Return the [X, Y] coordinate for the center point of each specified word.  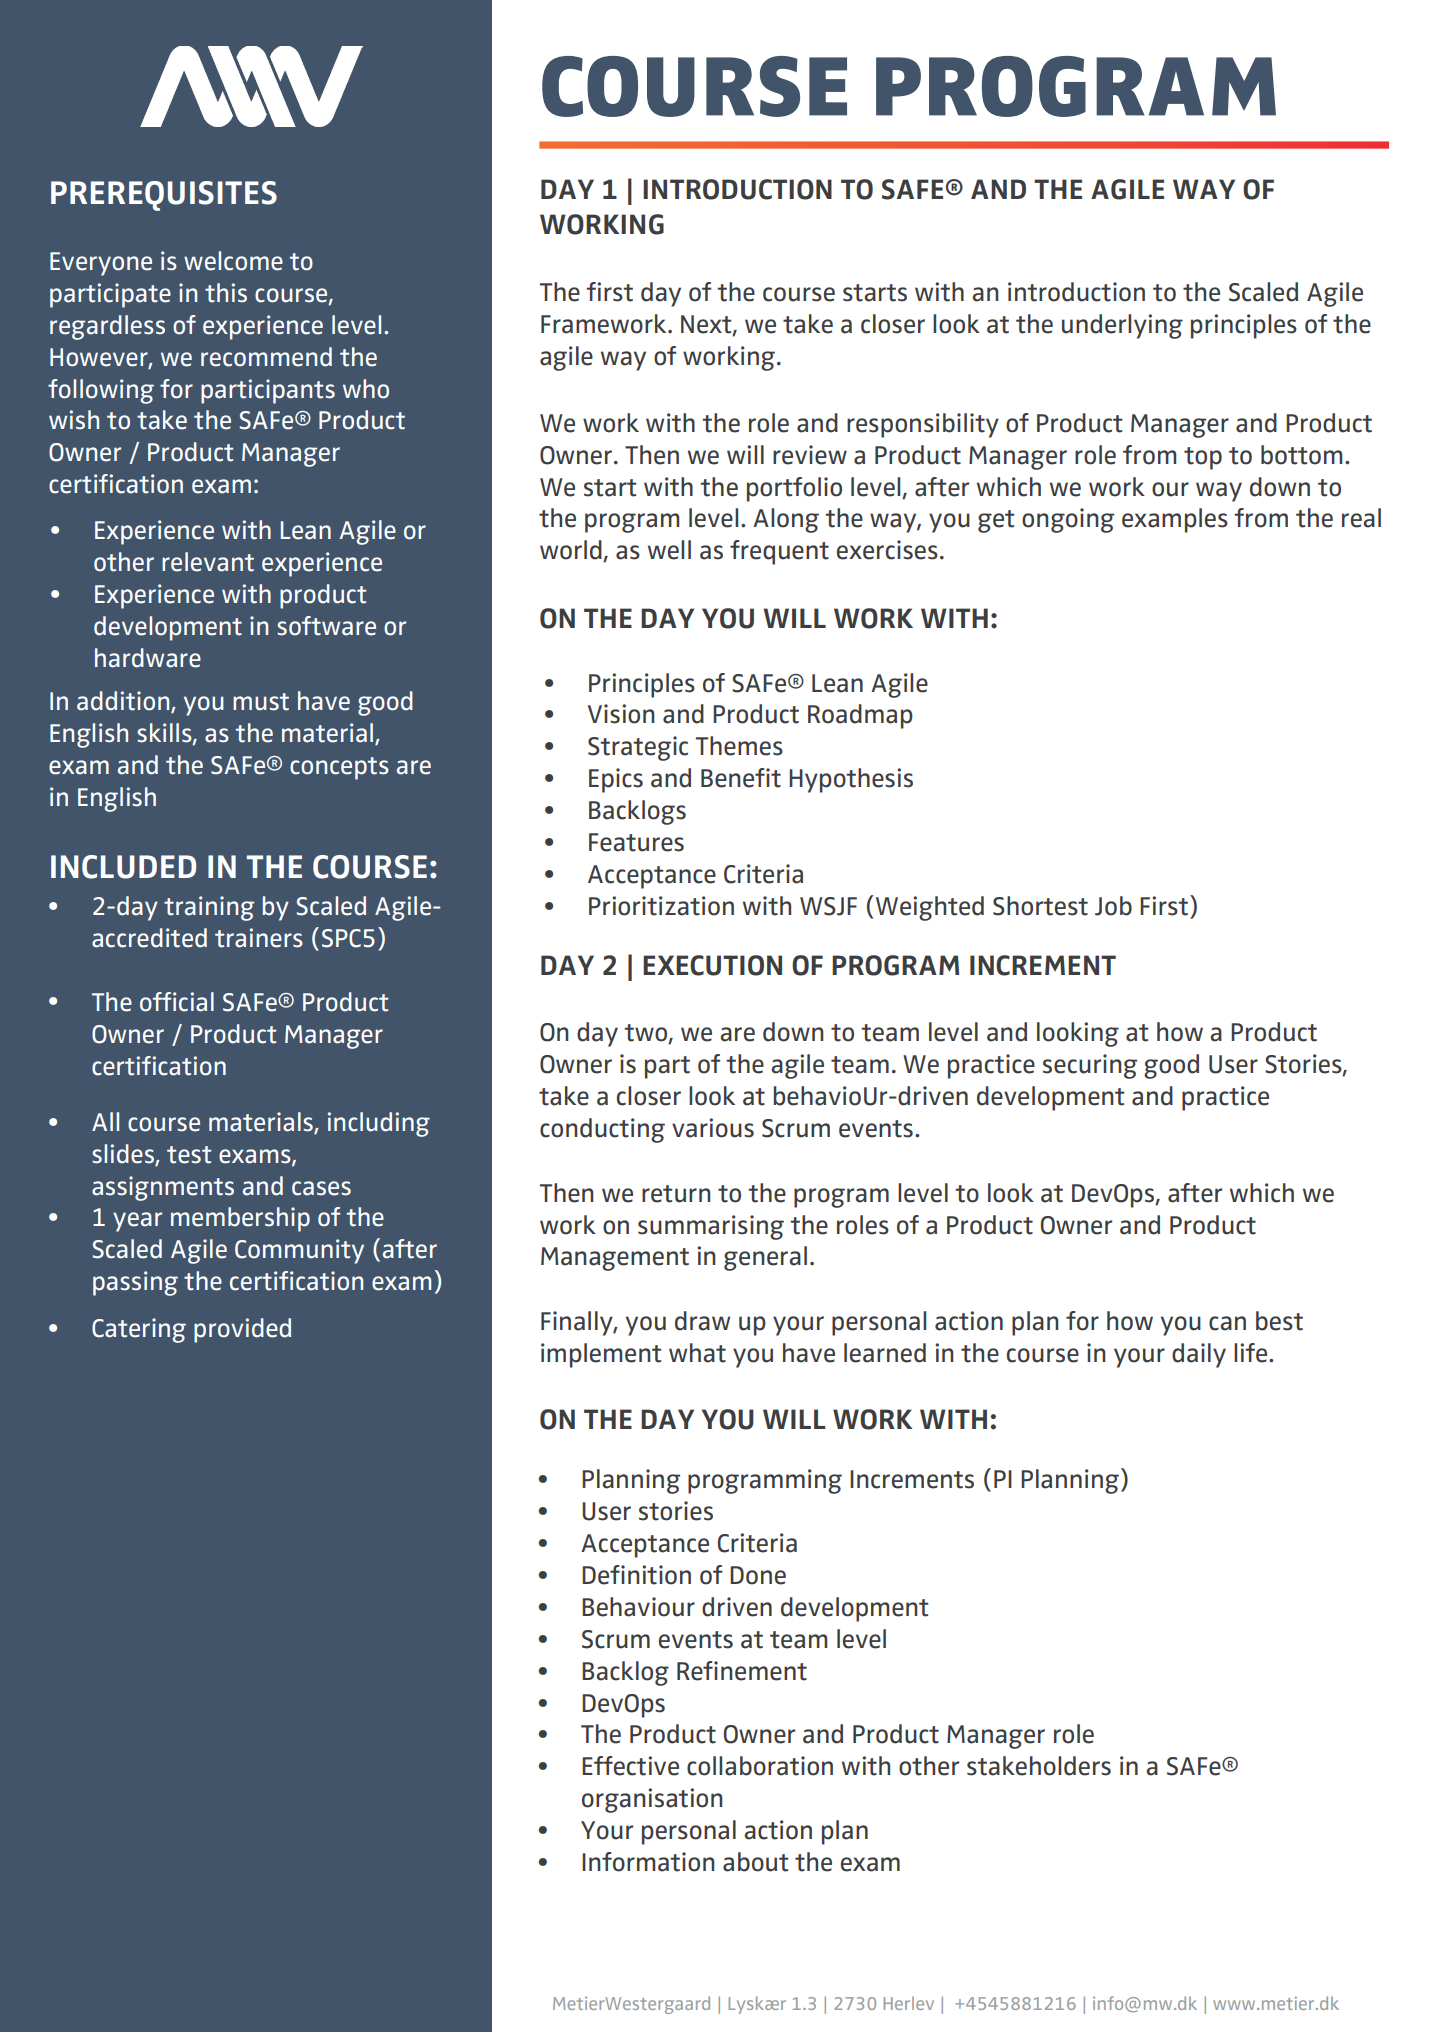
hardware [148, 658]
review [810, 455]
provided [242, 1330]
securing [1090, 1066]
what [697, 1353]
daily [1199, 1355]
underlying [1122, 326]
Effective [630, 1766]
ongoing [1068, 520]
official [177, 1002]
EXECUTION [712, 965]
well [669, 550]
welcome [233, 261]
